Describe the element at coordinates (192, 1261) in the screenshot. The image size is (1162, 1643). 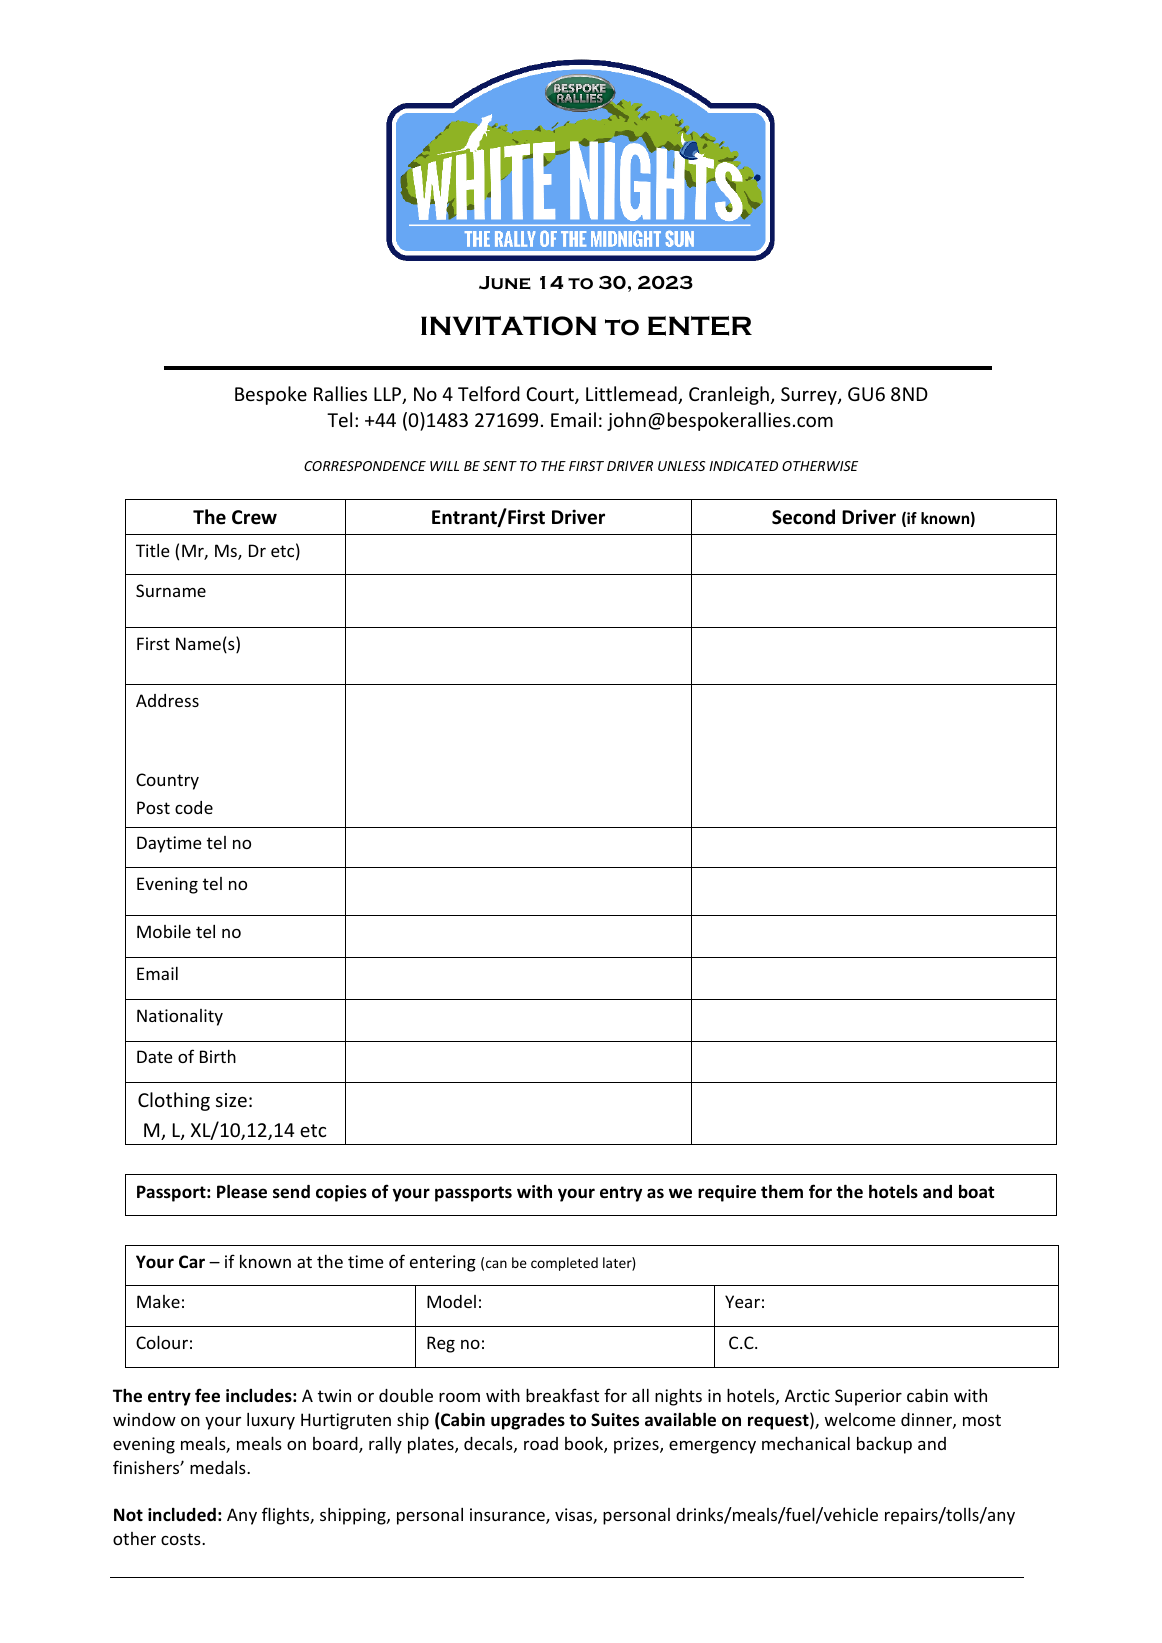
I see `Car` at that location.
